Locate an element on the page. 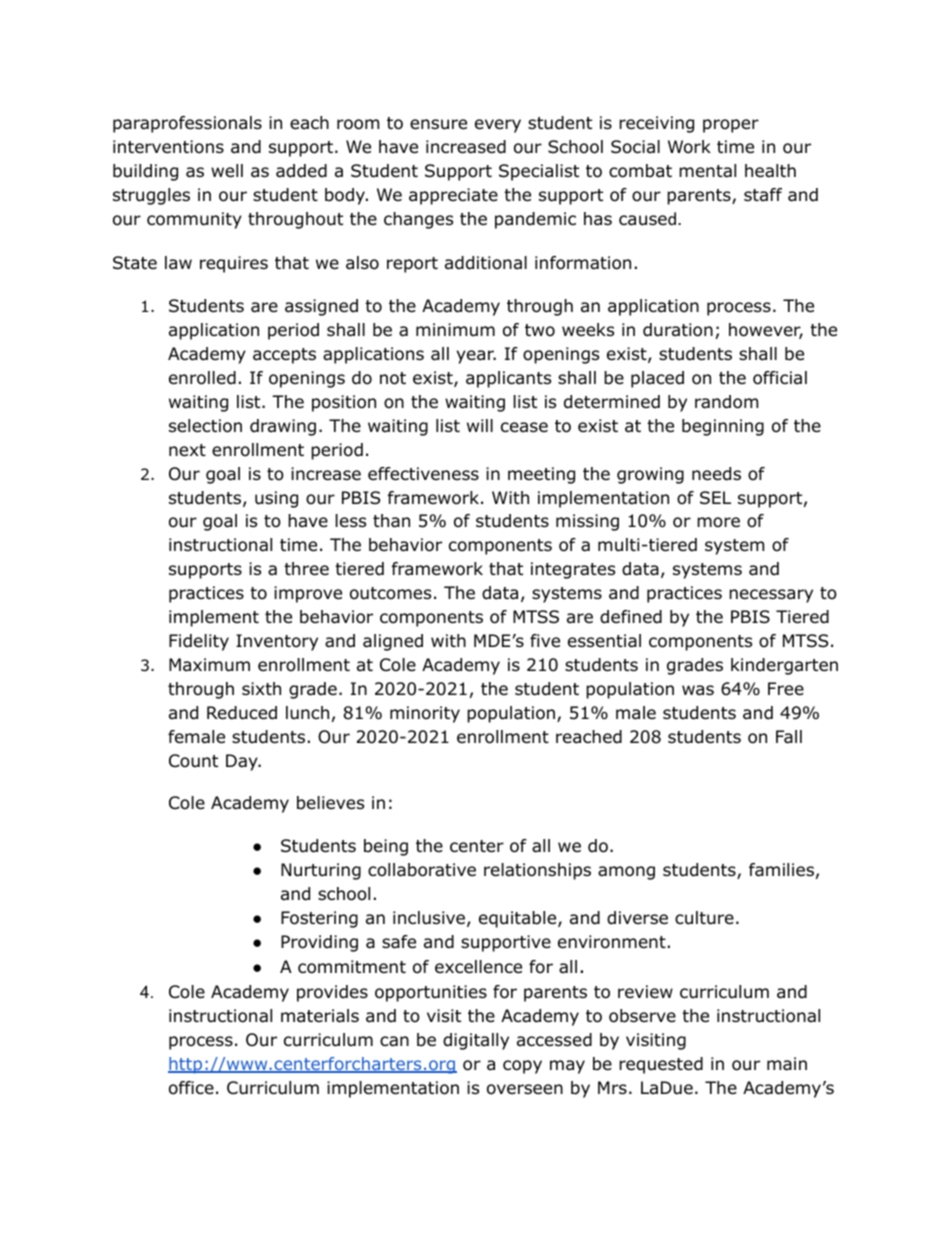 Image resolution: width=952 pixels, height=1233 pixels. mental is located at coordinates (707, 171).
